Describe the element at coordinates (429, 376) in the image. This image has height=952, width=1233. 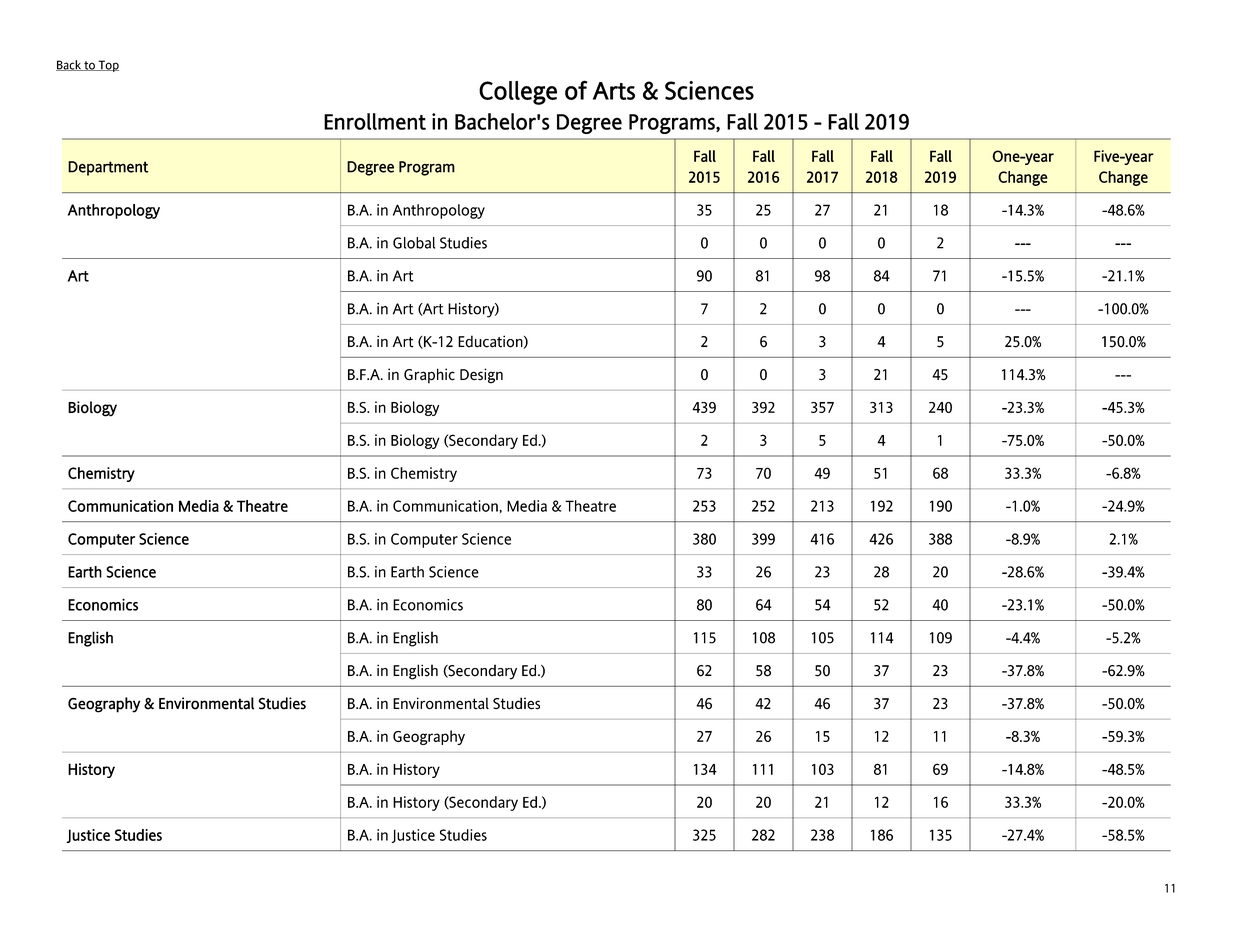
I see `Graphic` at that location.
